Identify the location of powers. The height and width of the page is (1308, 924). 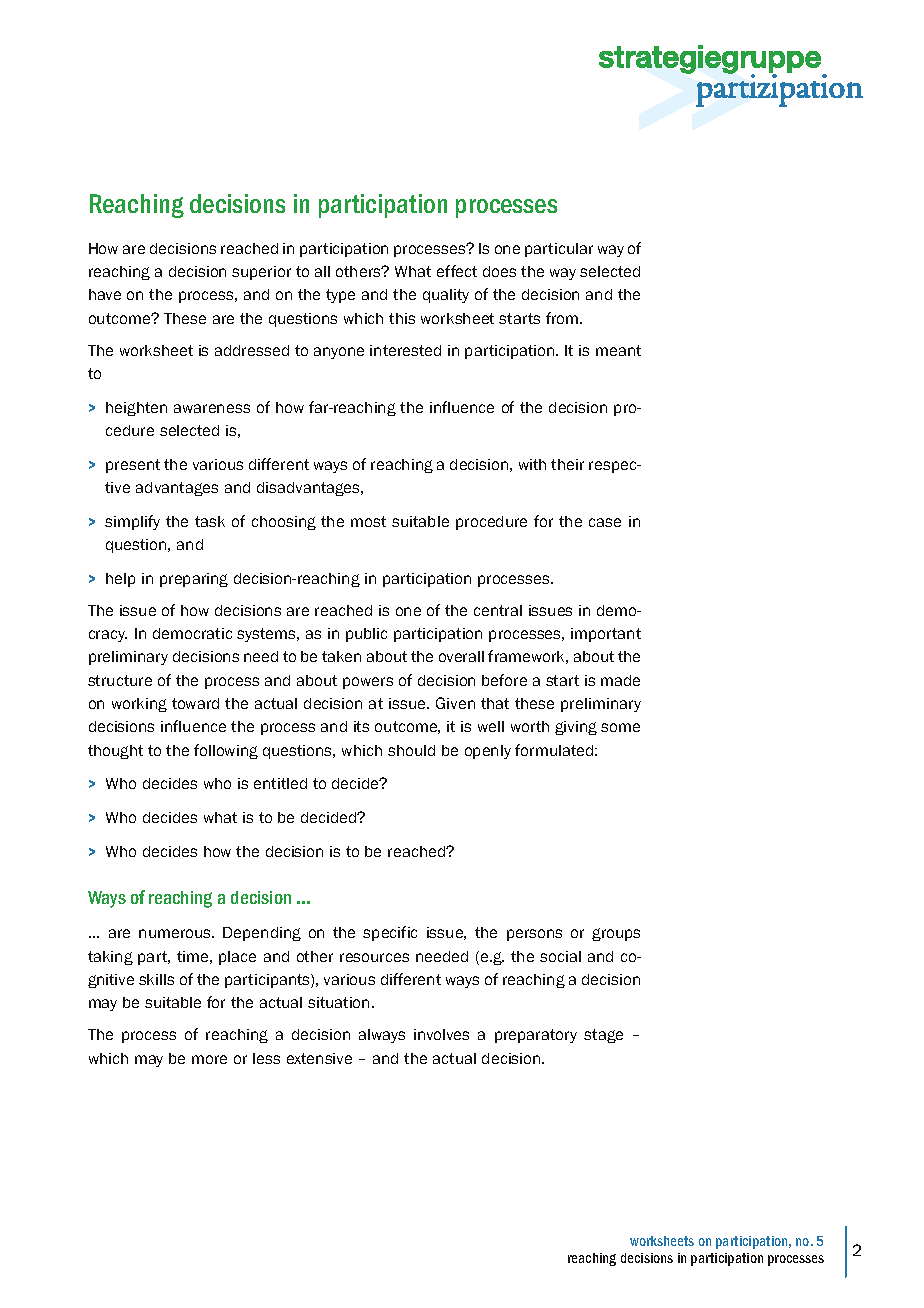
(368, 683).
